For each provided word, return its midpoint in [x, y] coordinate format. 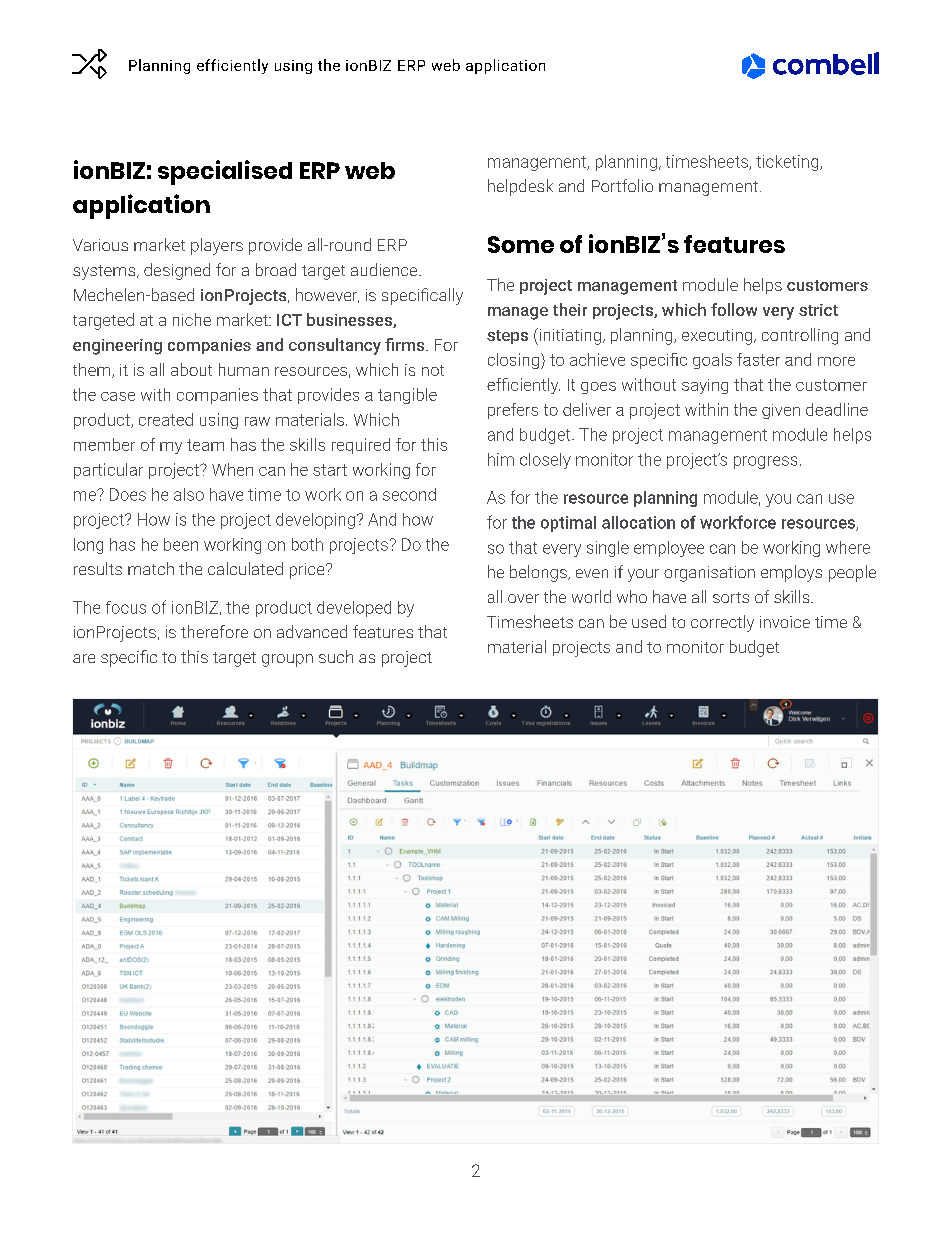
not [433, 370]
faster [758, 359]
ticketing [788, 163]
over [523, 598]
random [89, 64]
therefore [214, 631]
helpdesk [520, 187]
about [191, 369]
